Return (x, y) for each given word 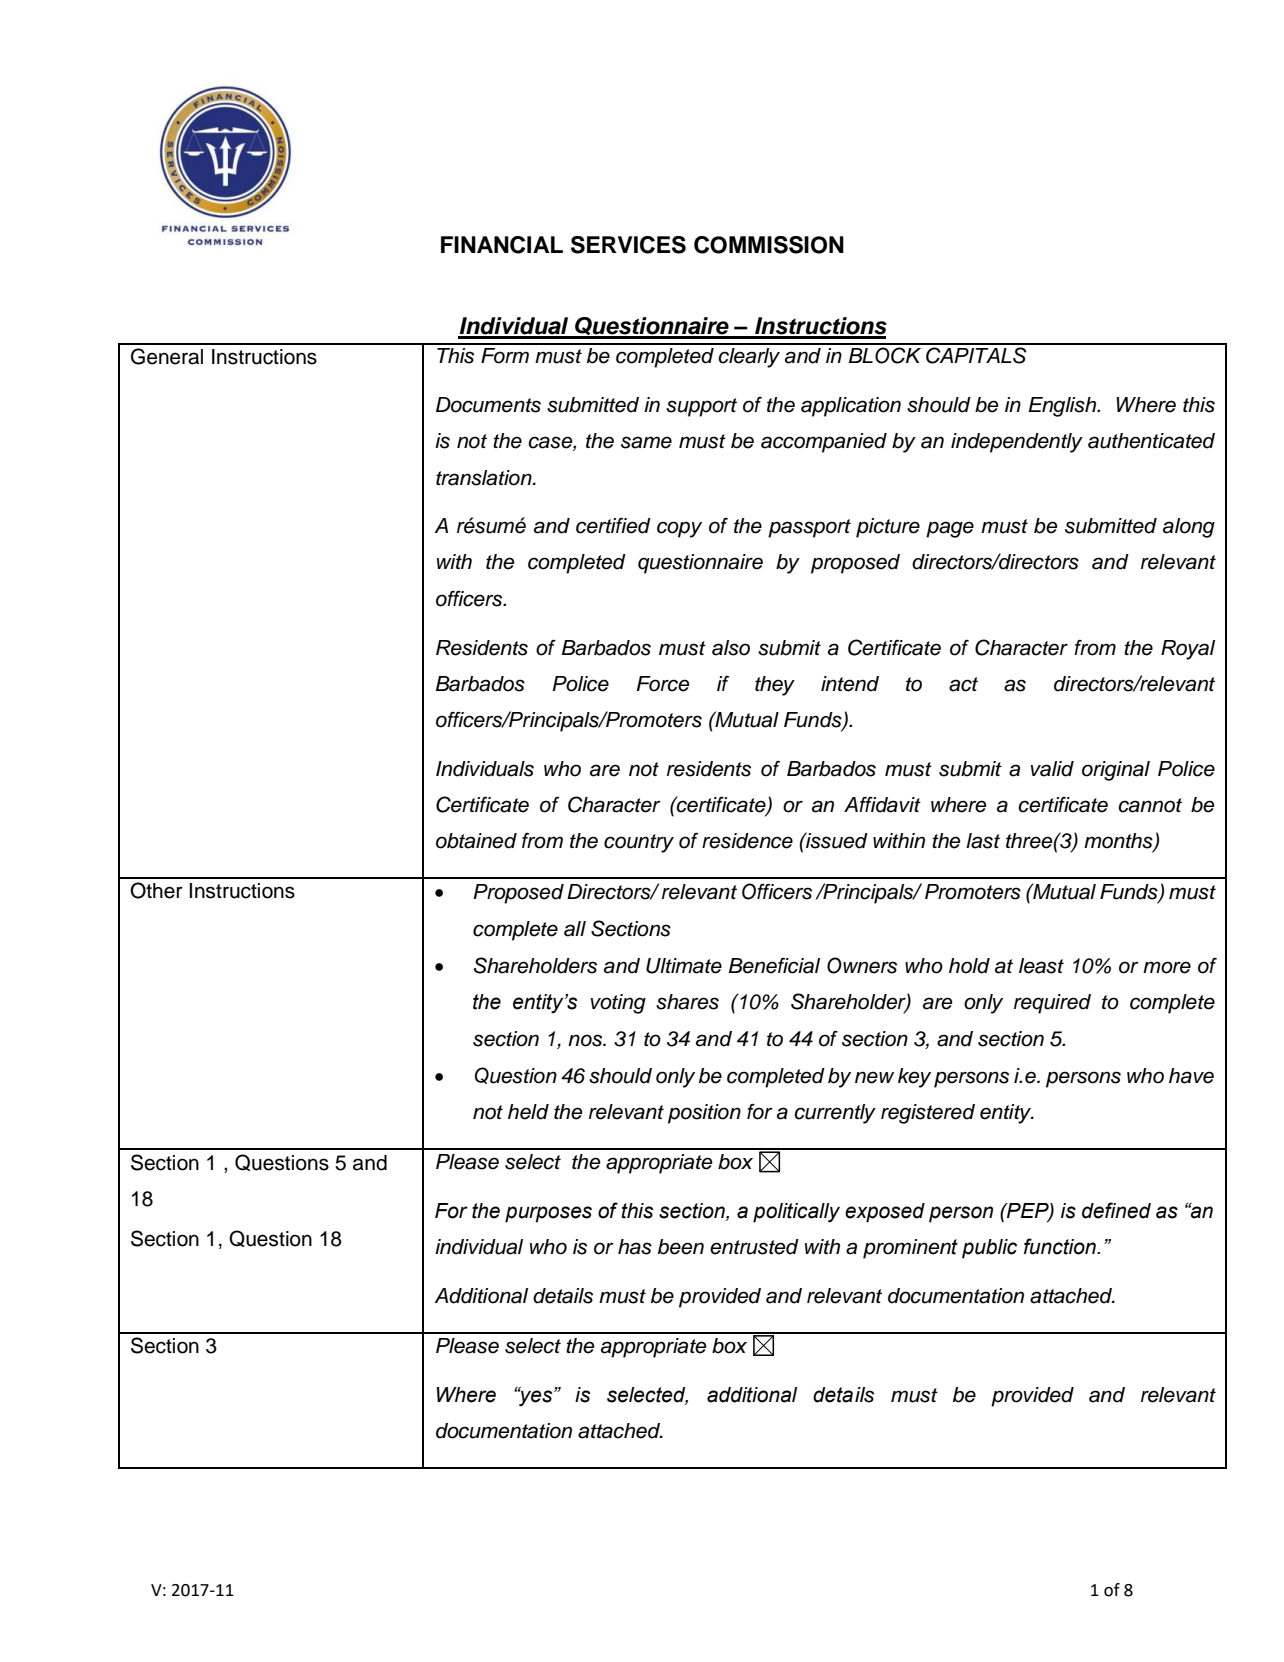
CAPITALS (976, 355)
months (1119, 842)
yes (536, 1397)
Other (156, 890)
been (681, 1247)
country (639, 843)
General (167, 356)
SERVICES (628, 245)
